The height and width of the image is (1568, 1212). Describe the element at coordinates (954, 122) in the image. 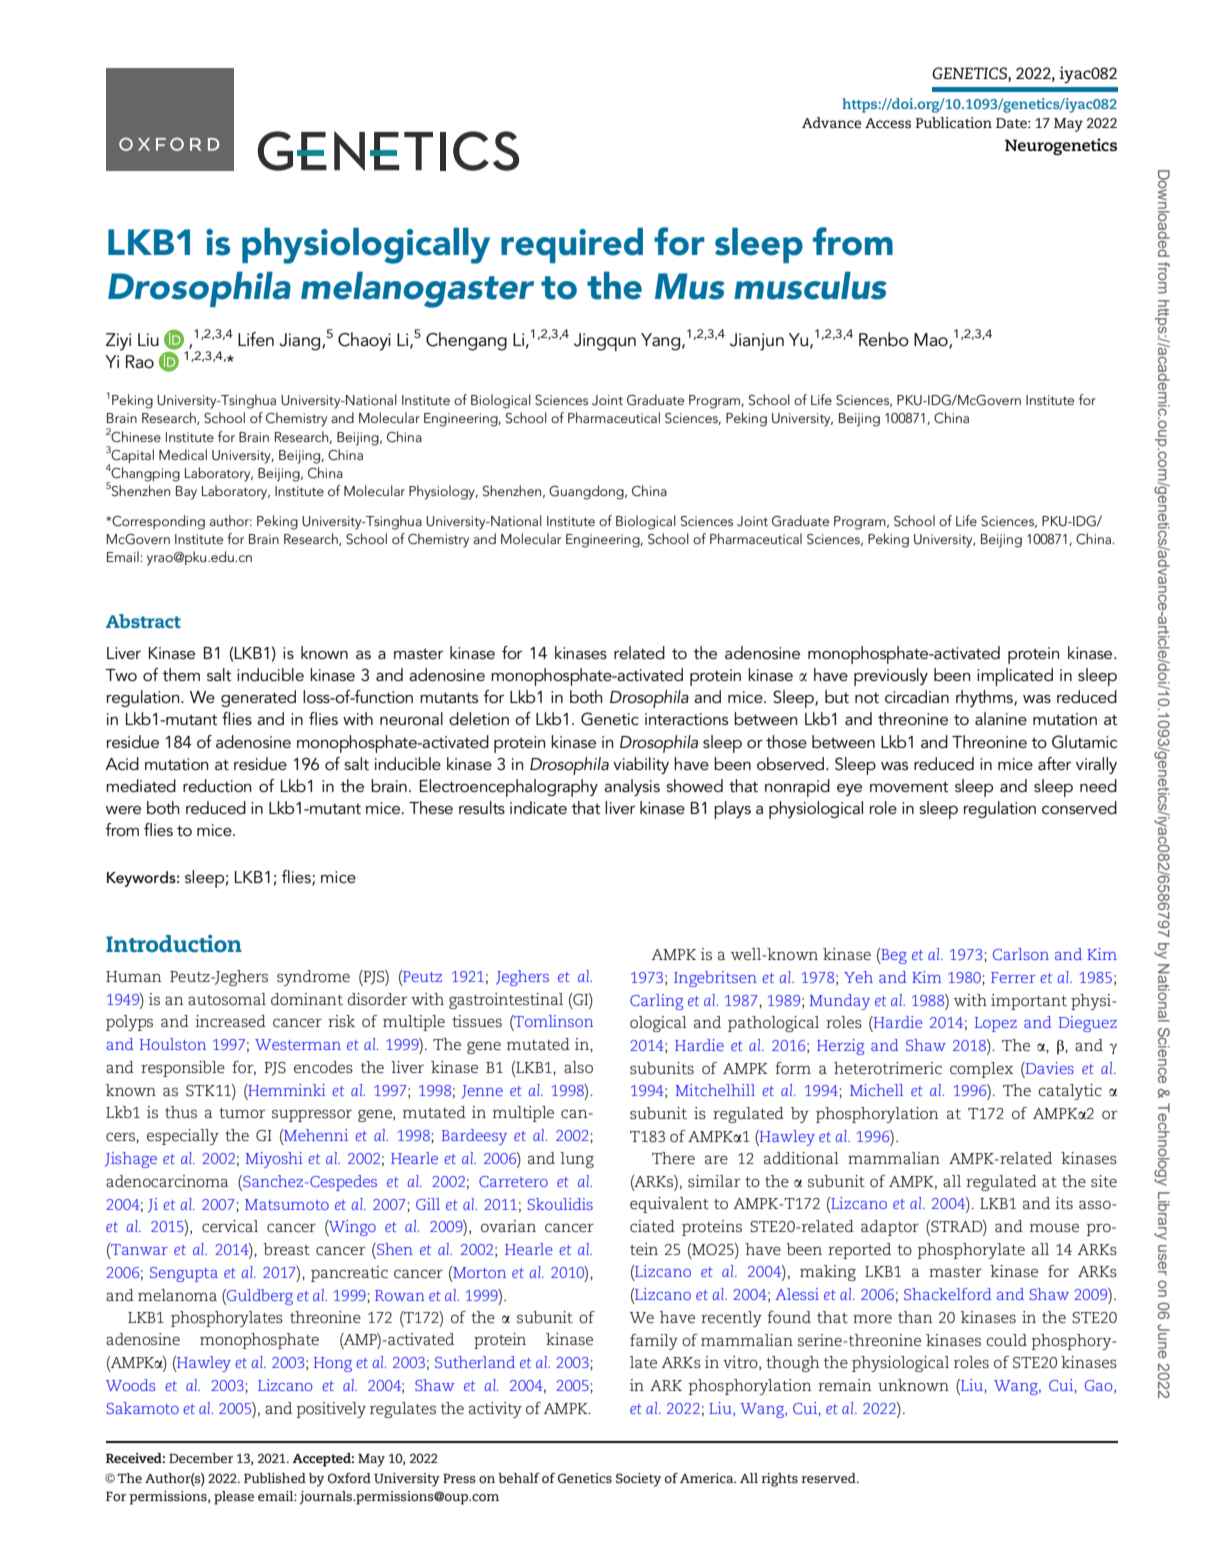

I see `Publication` at that location.
